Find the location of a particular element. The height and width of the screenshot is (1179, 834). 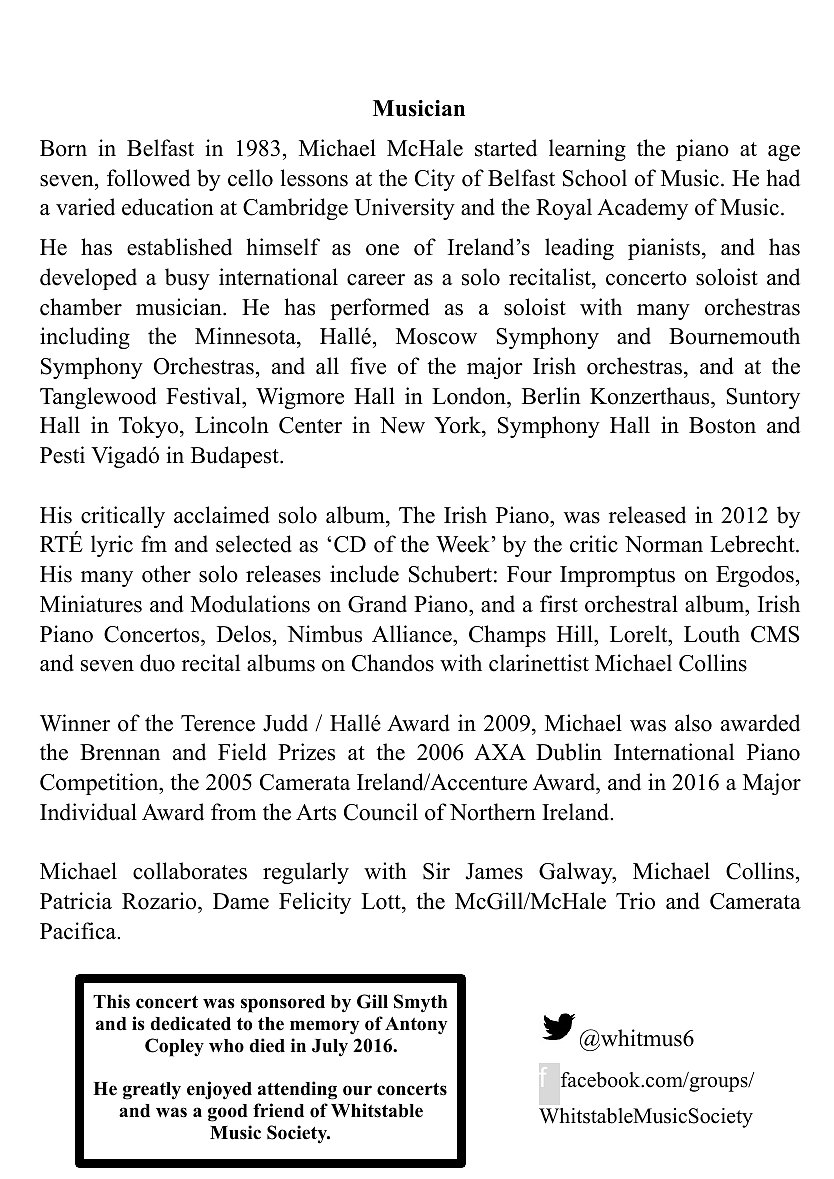

greatly is located at coordinates (152, 1091).
